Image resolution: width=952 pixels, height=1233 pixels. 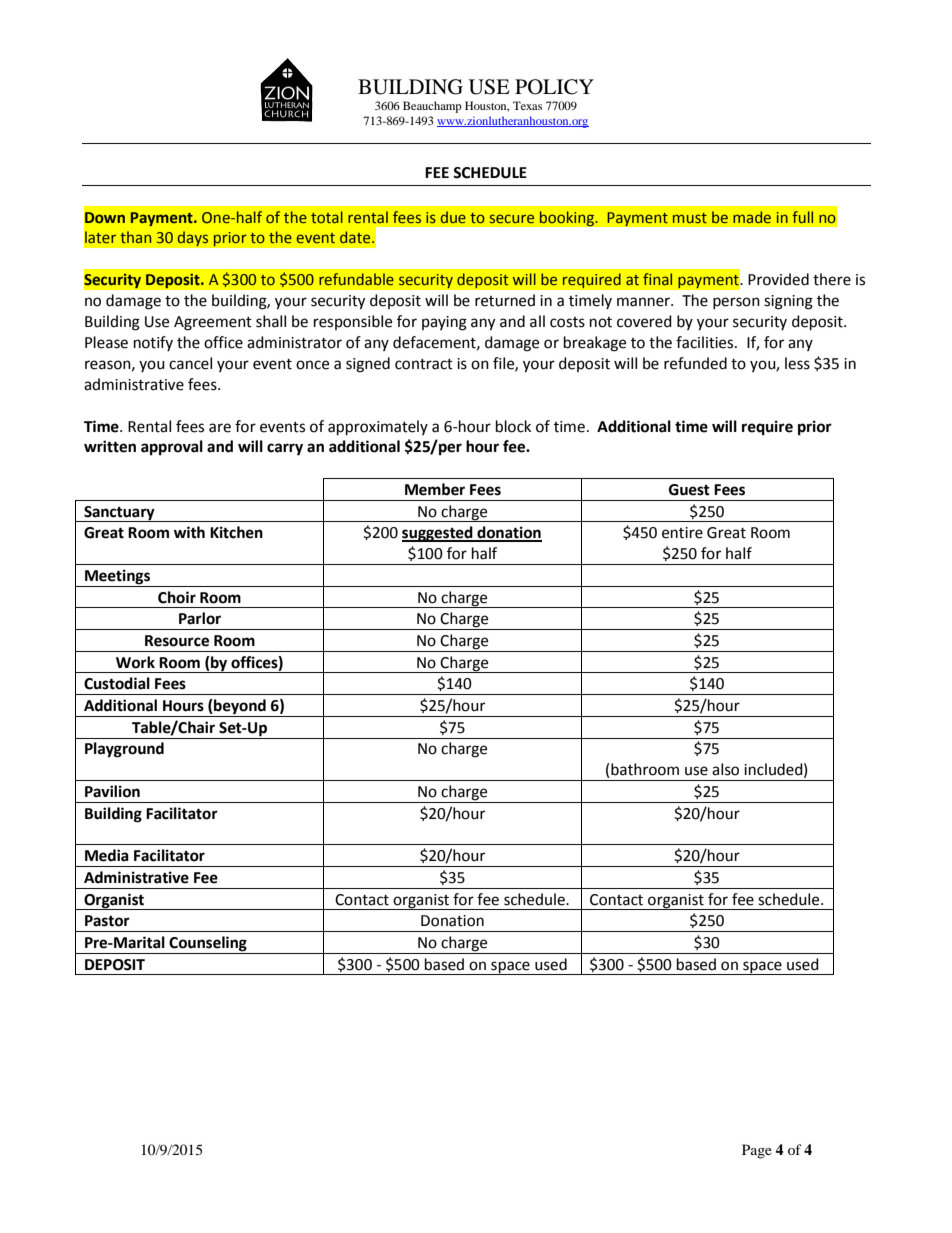 I want to click on Pastor, so click(x=107, y=921).
